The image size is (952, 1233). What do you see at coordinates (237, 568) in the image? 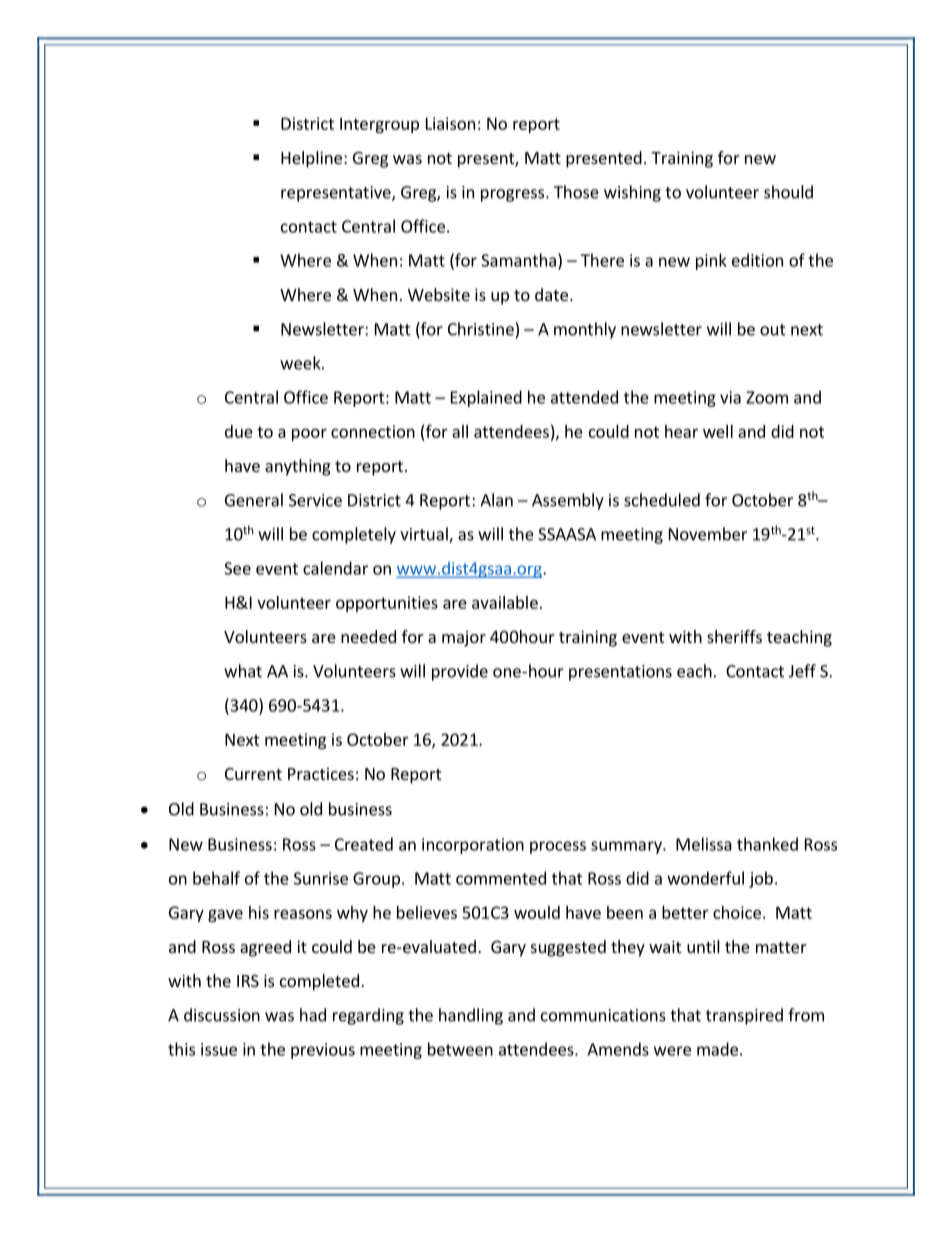
I see `See` at bounding box center [237, 568].
